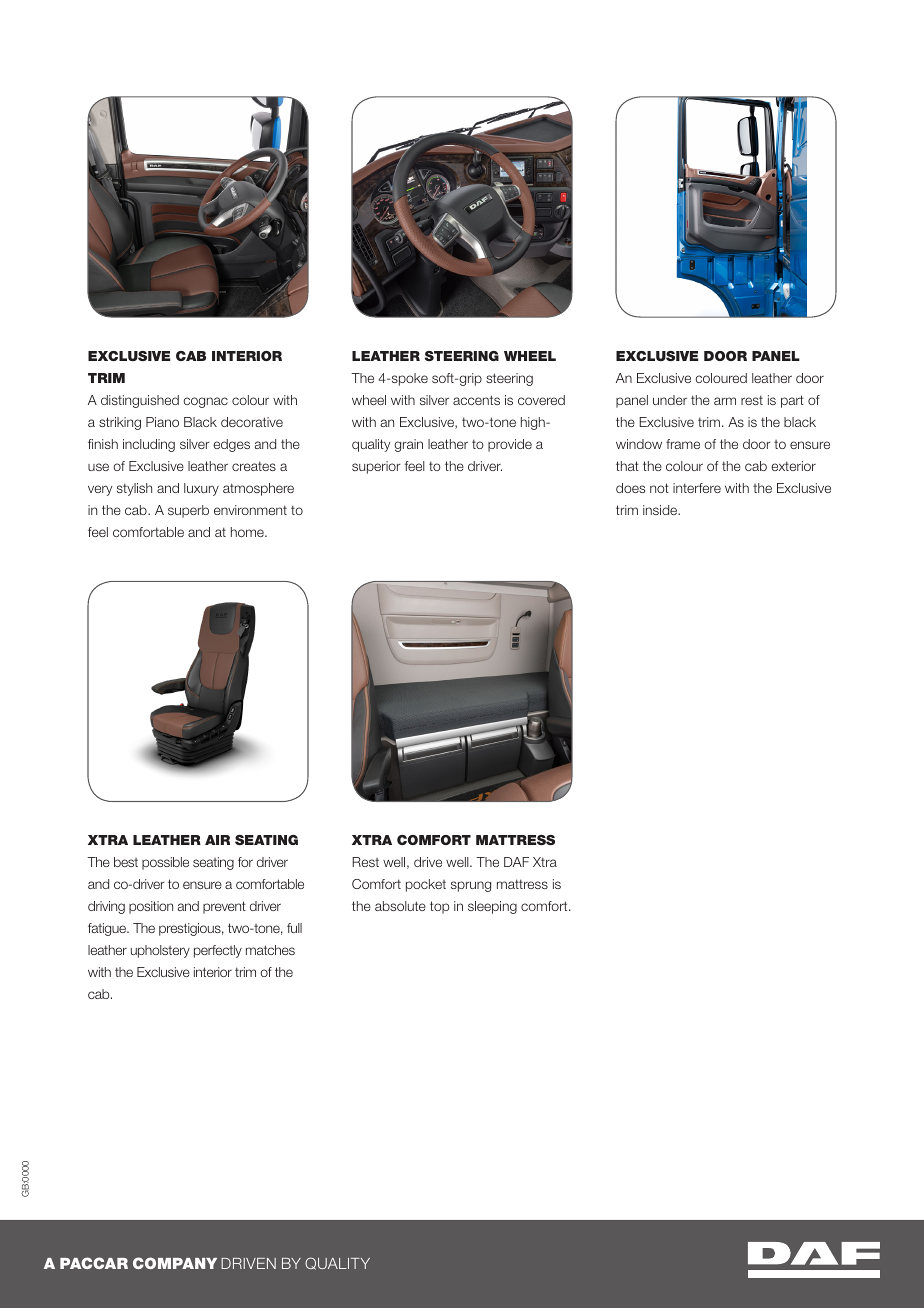 Image resolution: width=924 pixels, height=1308 pixels. I want to click on AIR, so click(217, 840).
